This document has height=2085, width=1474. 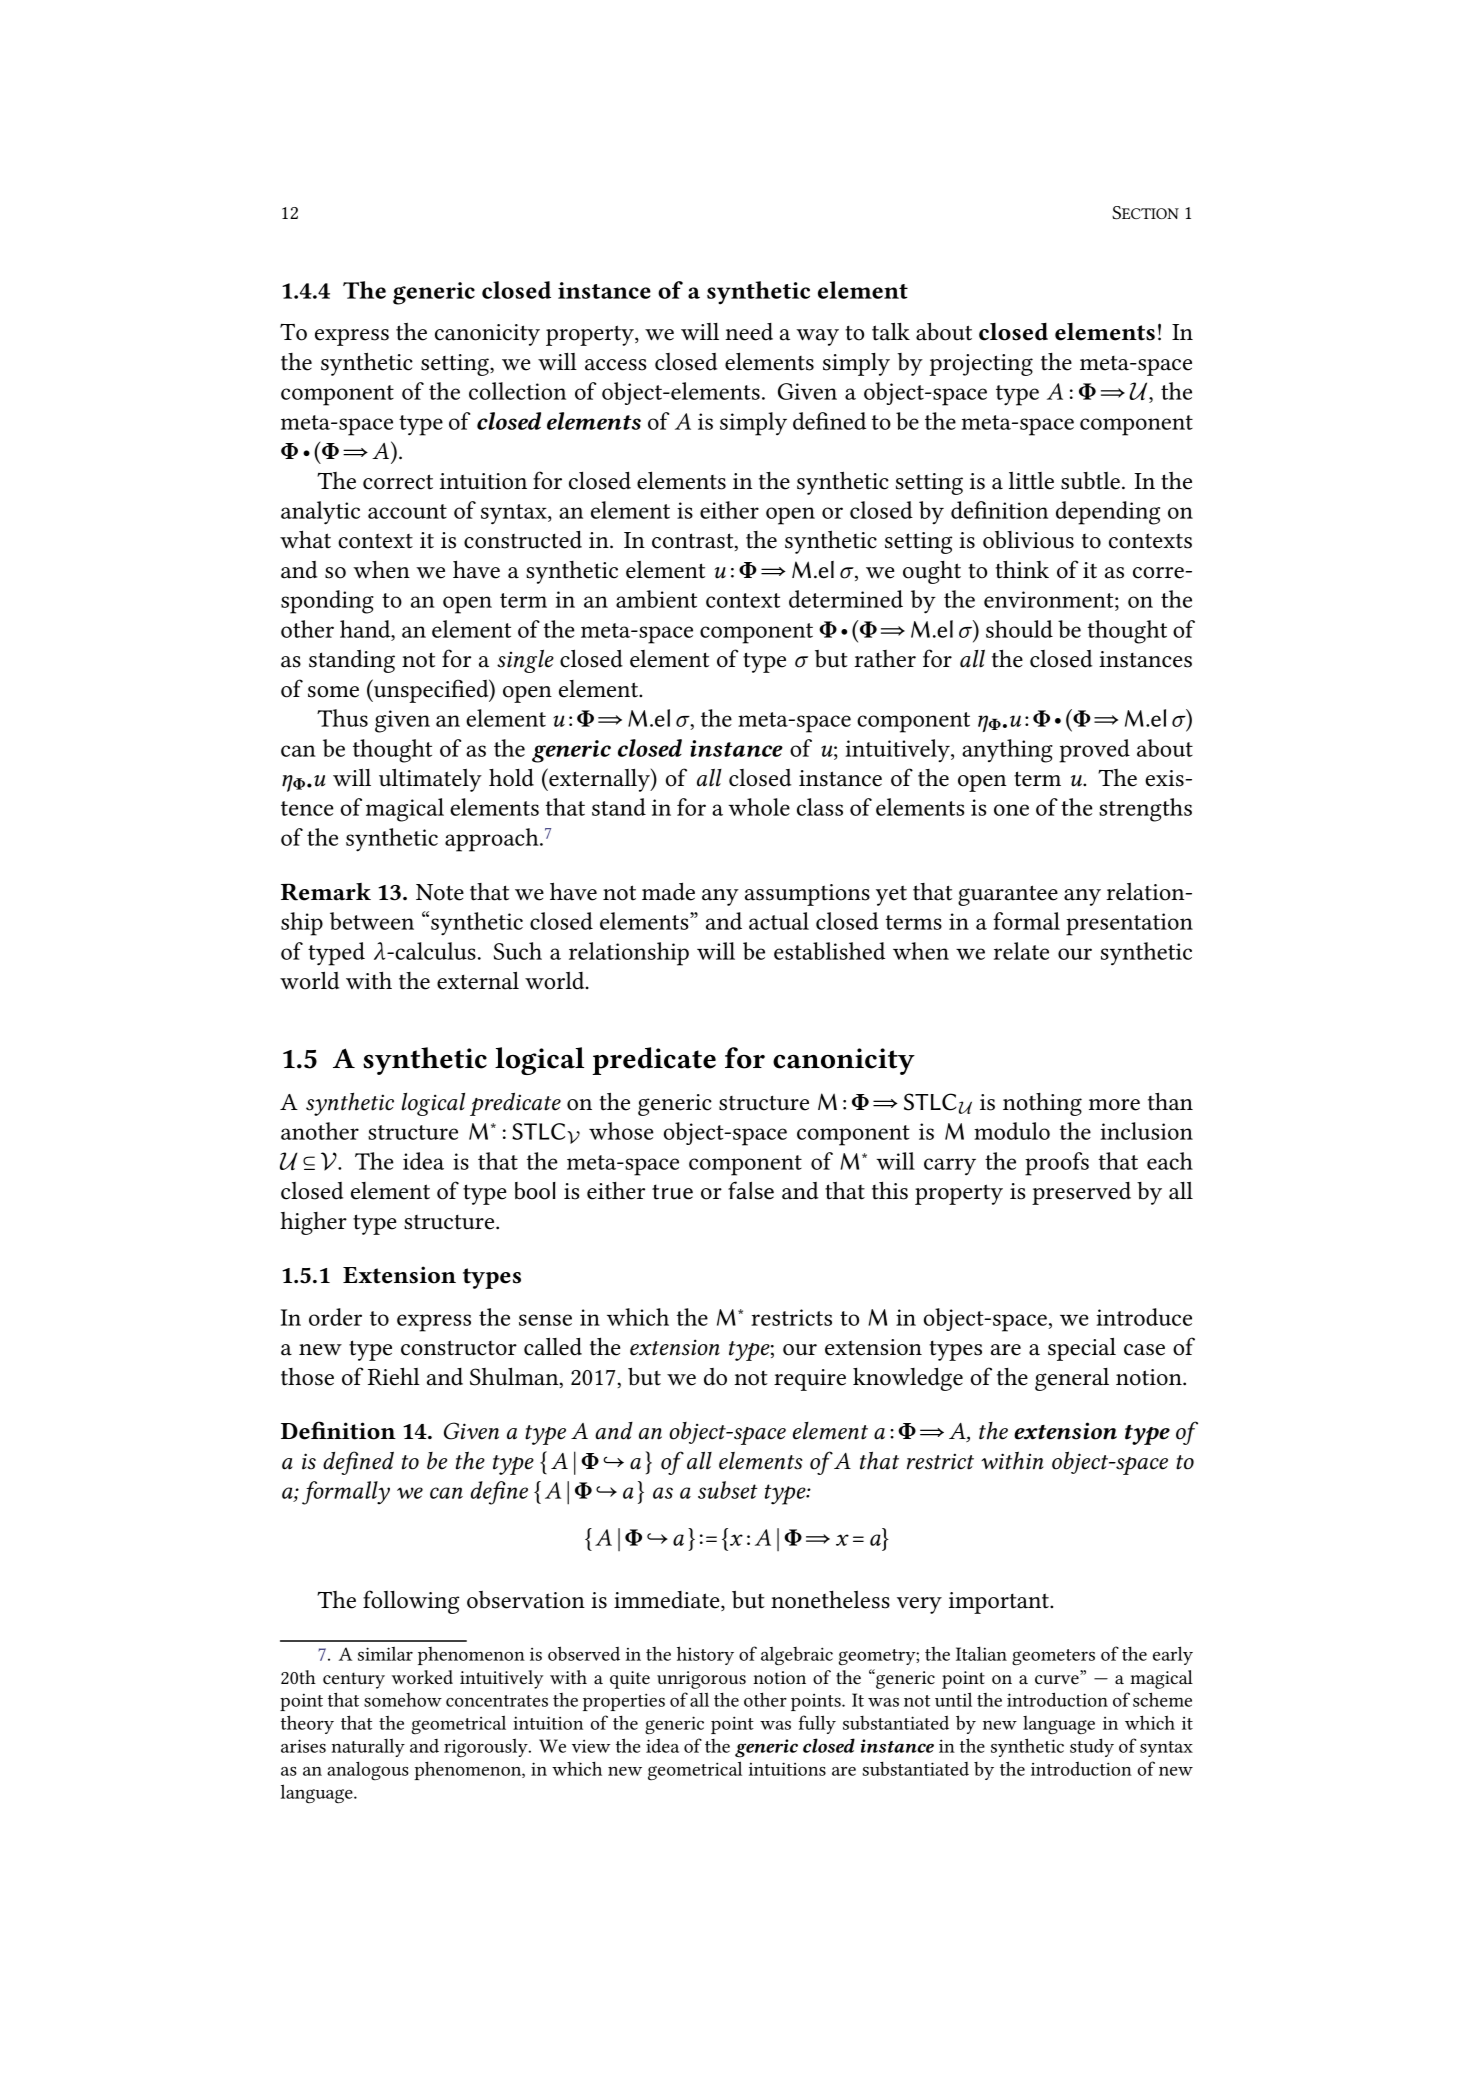 I want to click on study, so click(x=1092, y=1747).
